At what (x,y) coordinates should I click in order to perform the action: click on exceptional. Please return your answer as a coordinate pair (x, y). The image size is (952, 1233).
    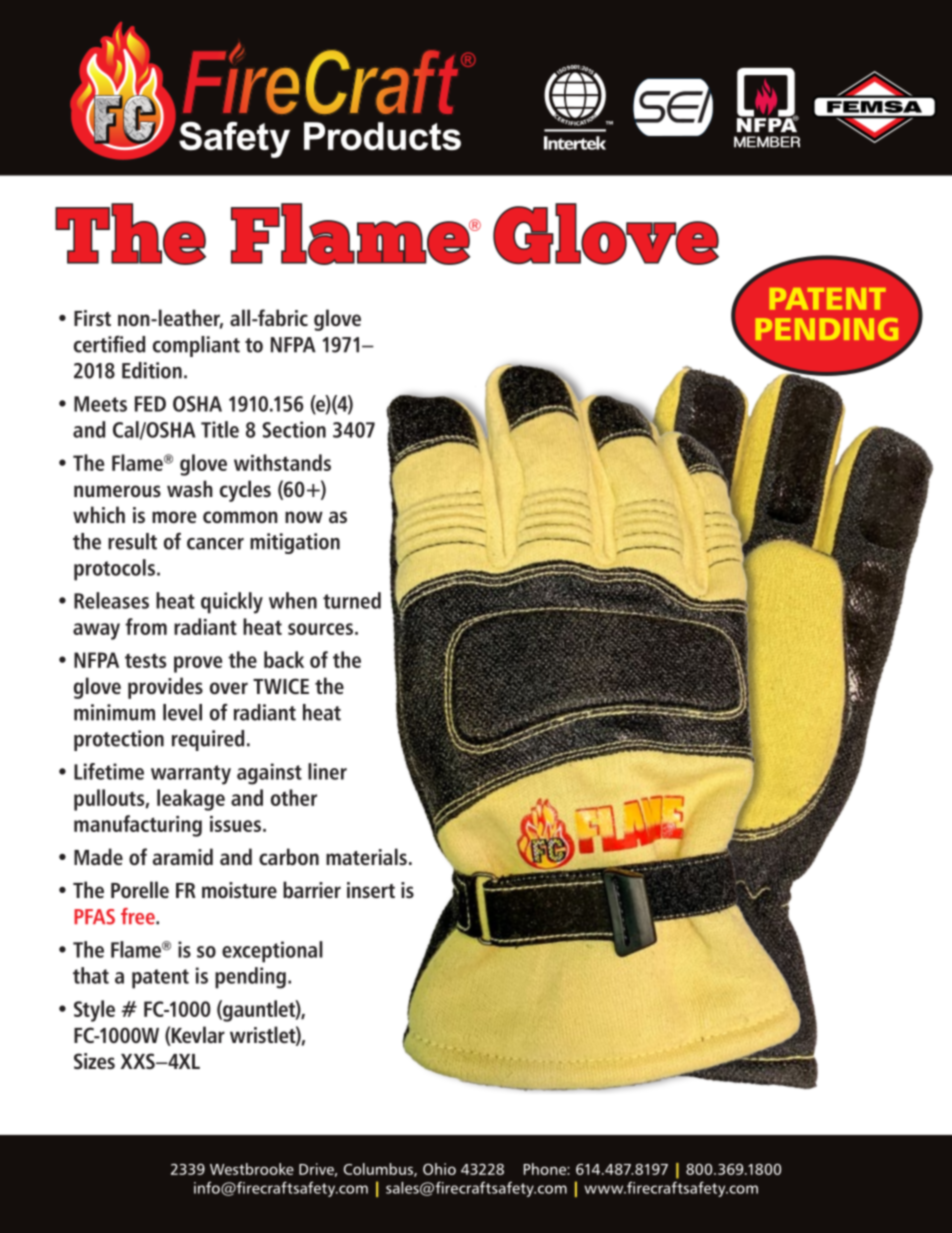
    Looking at the image, I should click on (272, 952).
